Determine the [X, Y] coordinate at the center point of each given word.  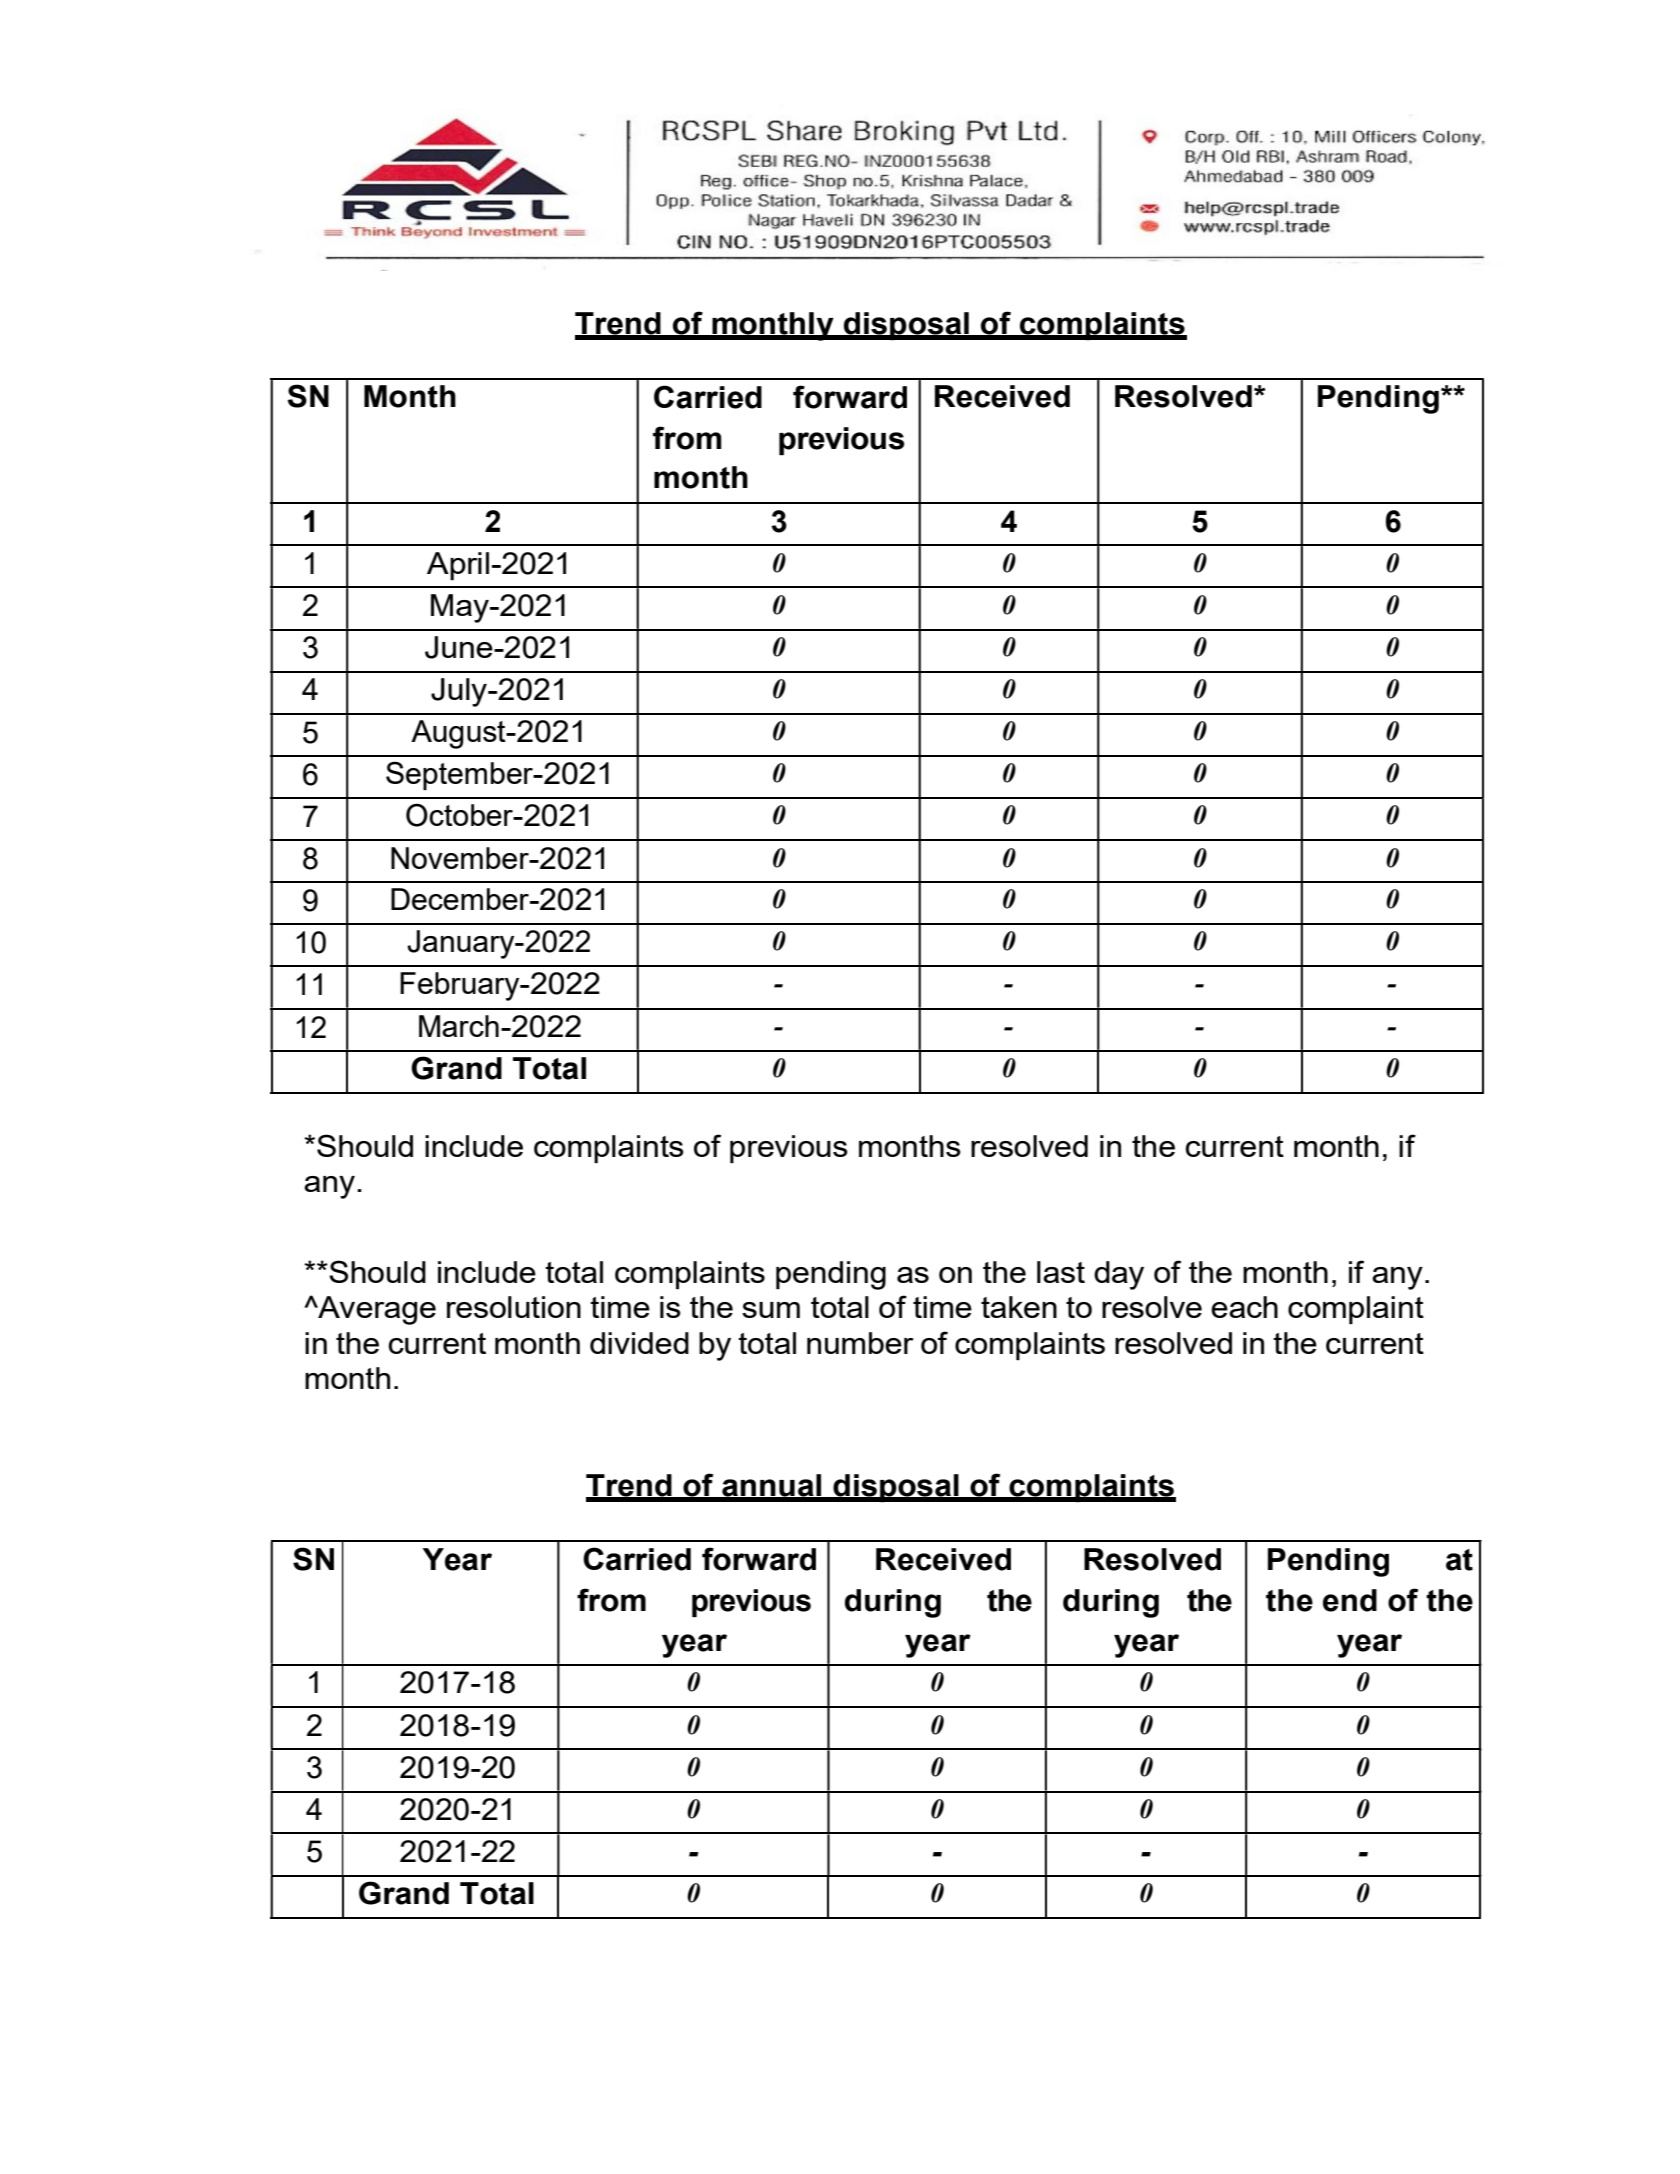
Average [376, 1310]
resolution [514, 1307]
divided [639, 1343]
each [1244, 1307]
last [1061, 1272]
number [860, 1343]
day [1119, 1275]
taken [1019, 1307]
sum [771, 1310]
